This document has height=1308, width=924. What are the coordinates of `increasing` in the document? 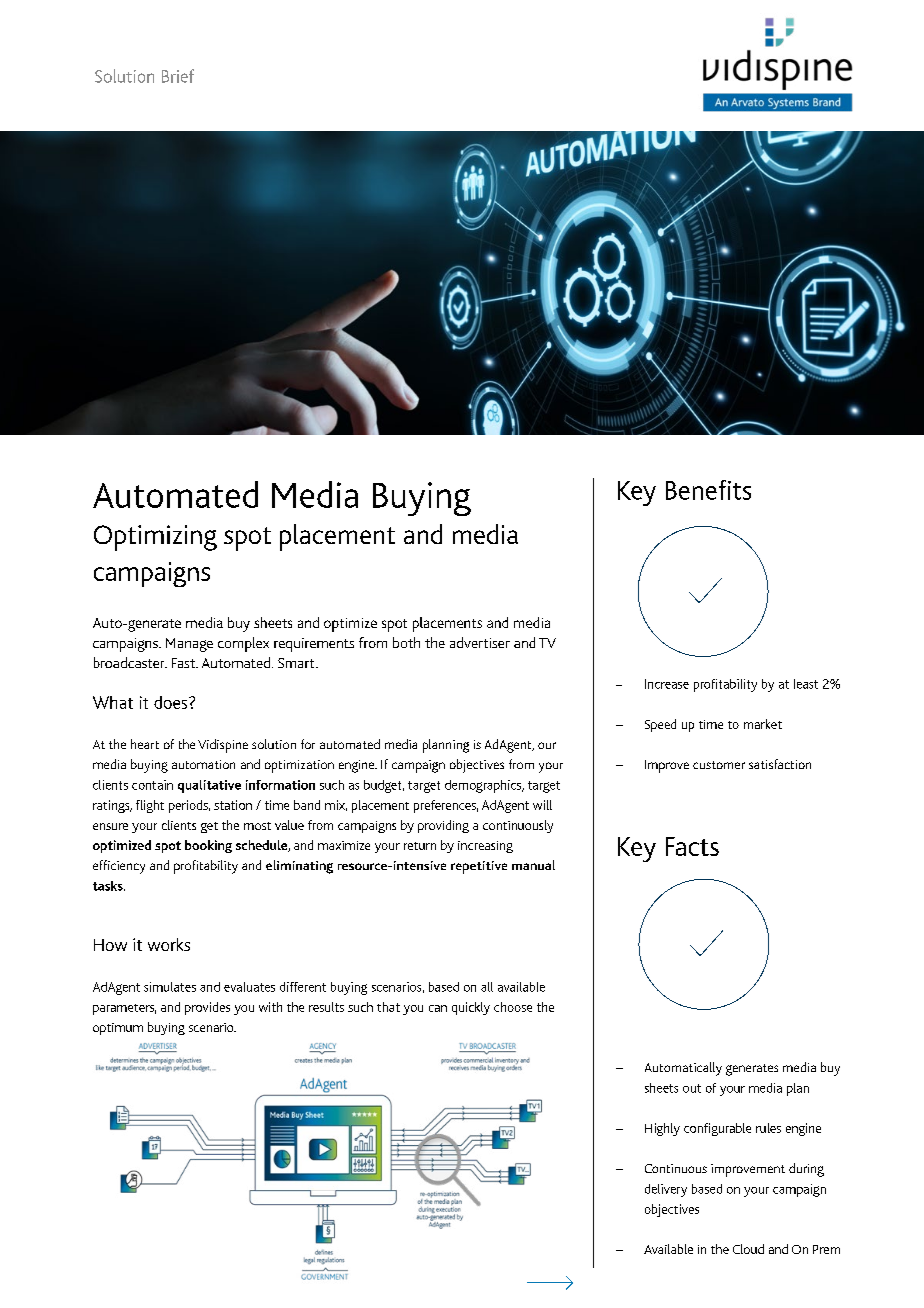 It's located at (485, 847).
